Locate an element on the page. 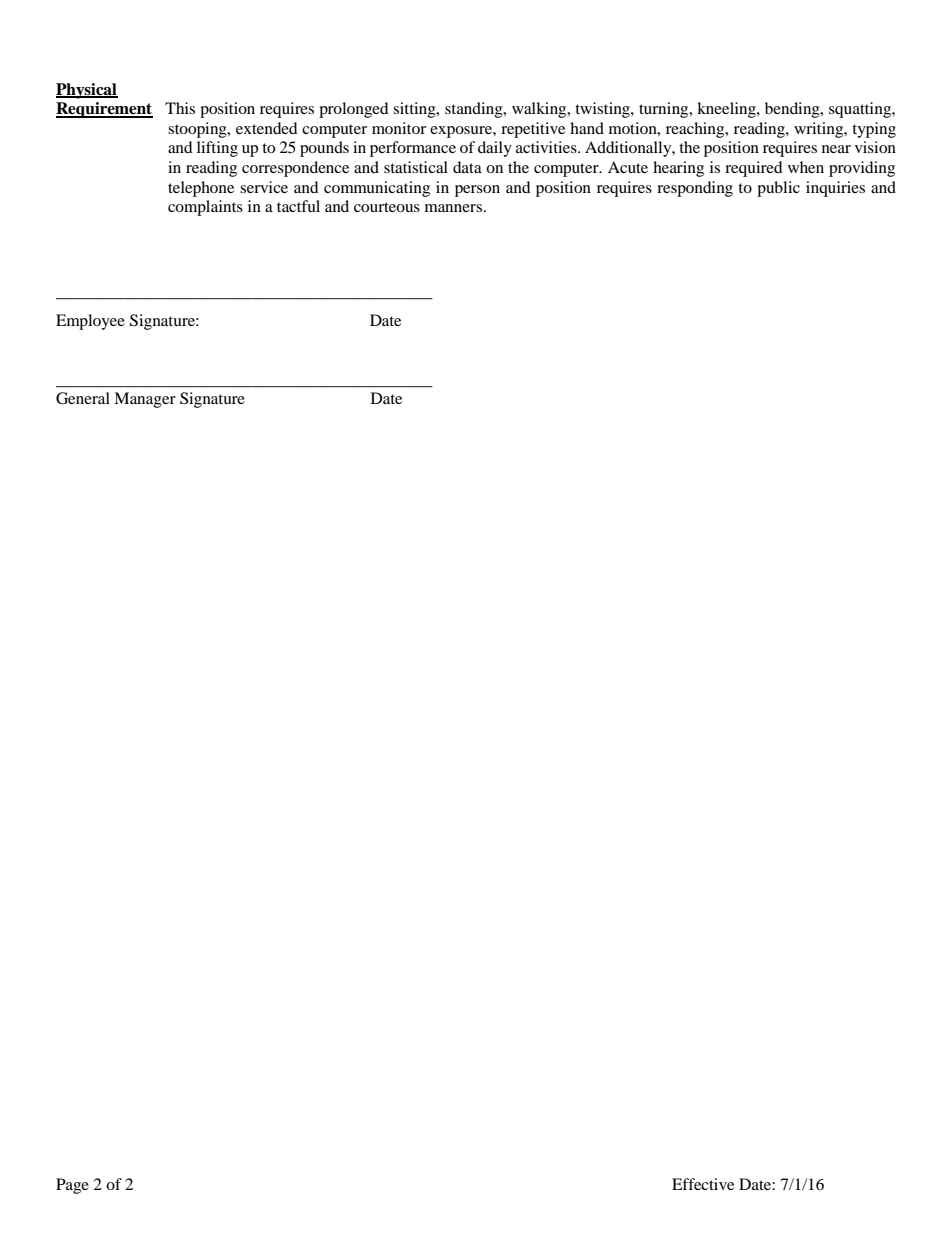 Image resolution: width=952 pixels, height=1233 pixels. courteous is located at coordinates (387, 207).
